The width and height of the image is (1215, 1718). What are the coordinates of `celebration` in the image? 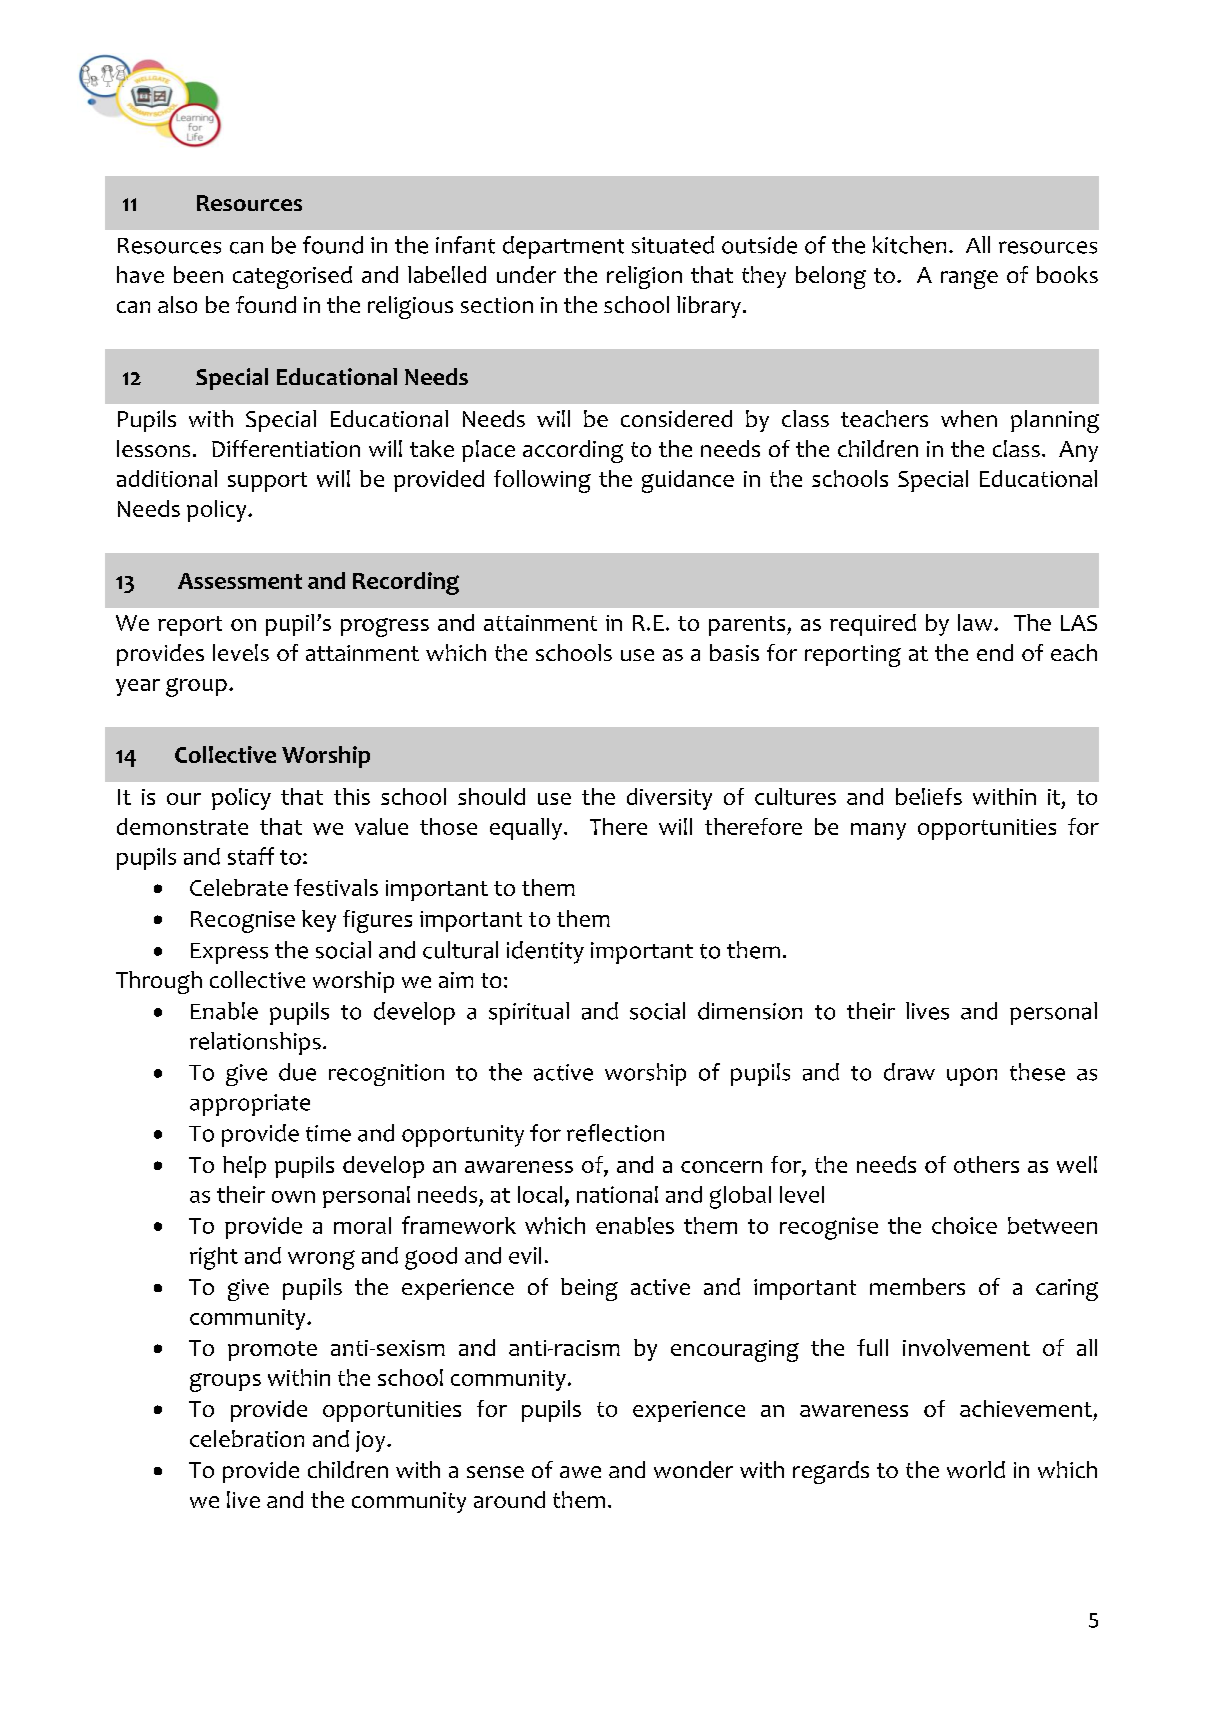 It's located at (247, 1438).
